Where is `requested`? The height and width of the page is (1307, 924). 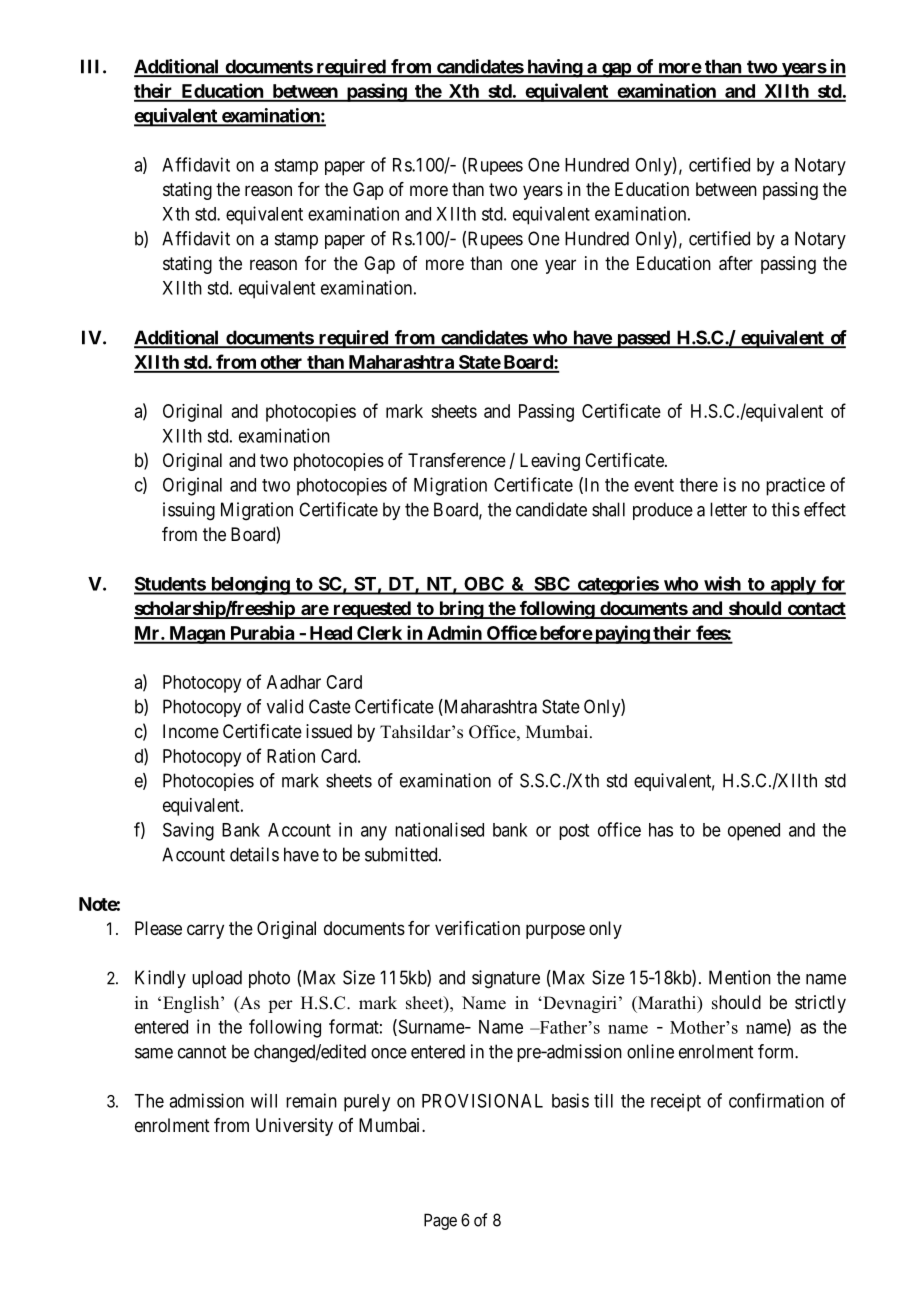
requested is located at coordinates (371, 610).
